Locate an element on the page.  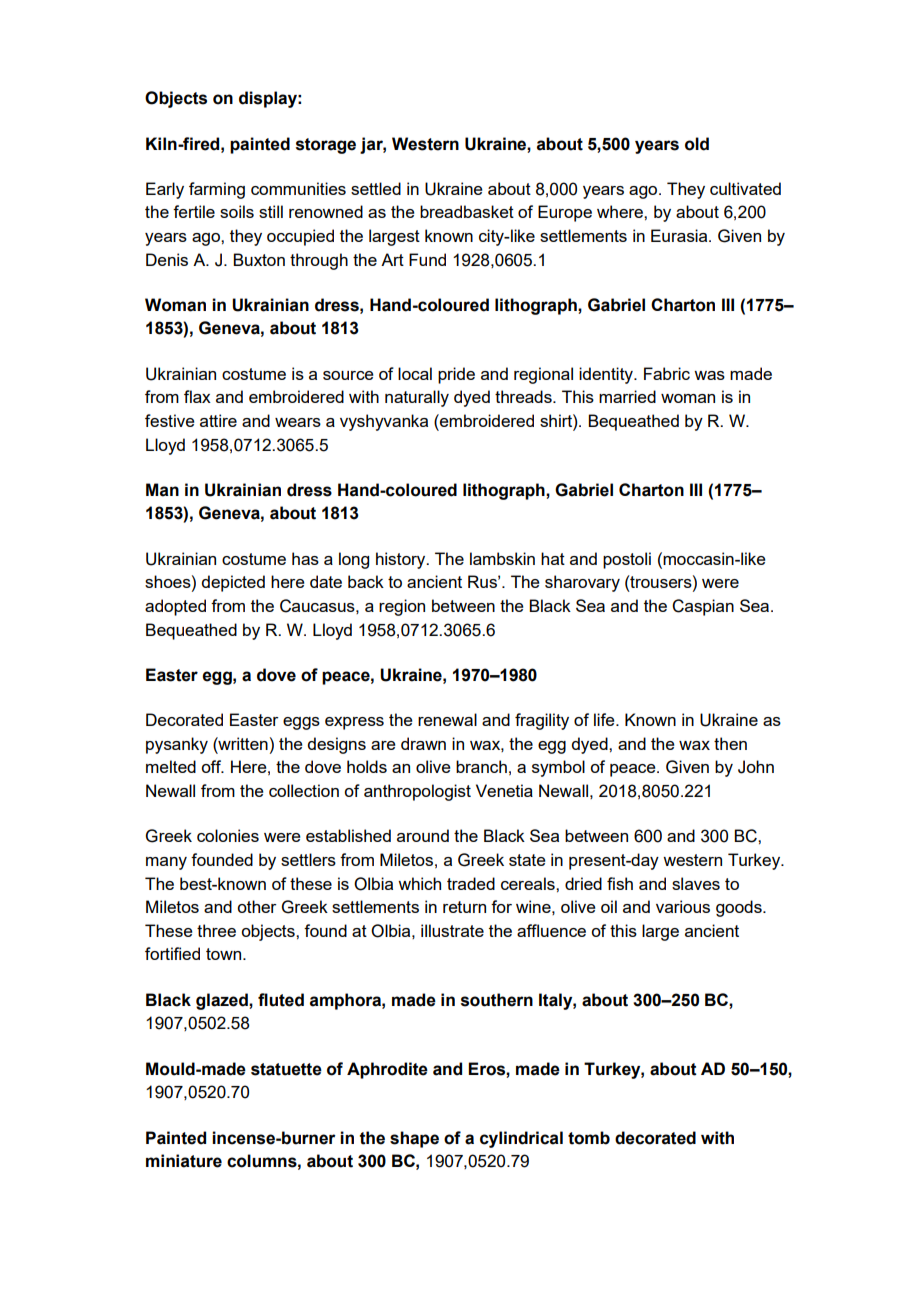
pride is located at coordinates (456, 375).
